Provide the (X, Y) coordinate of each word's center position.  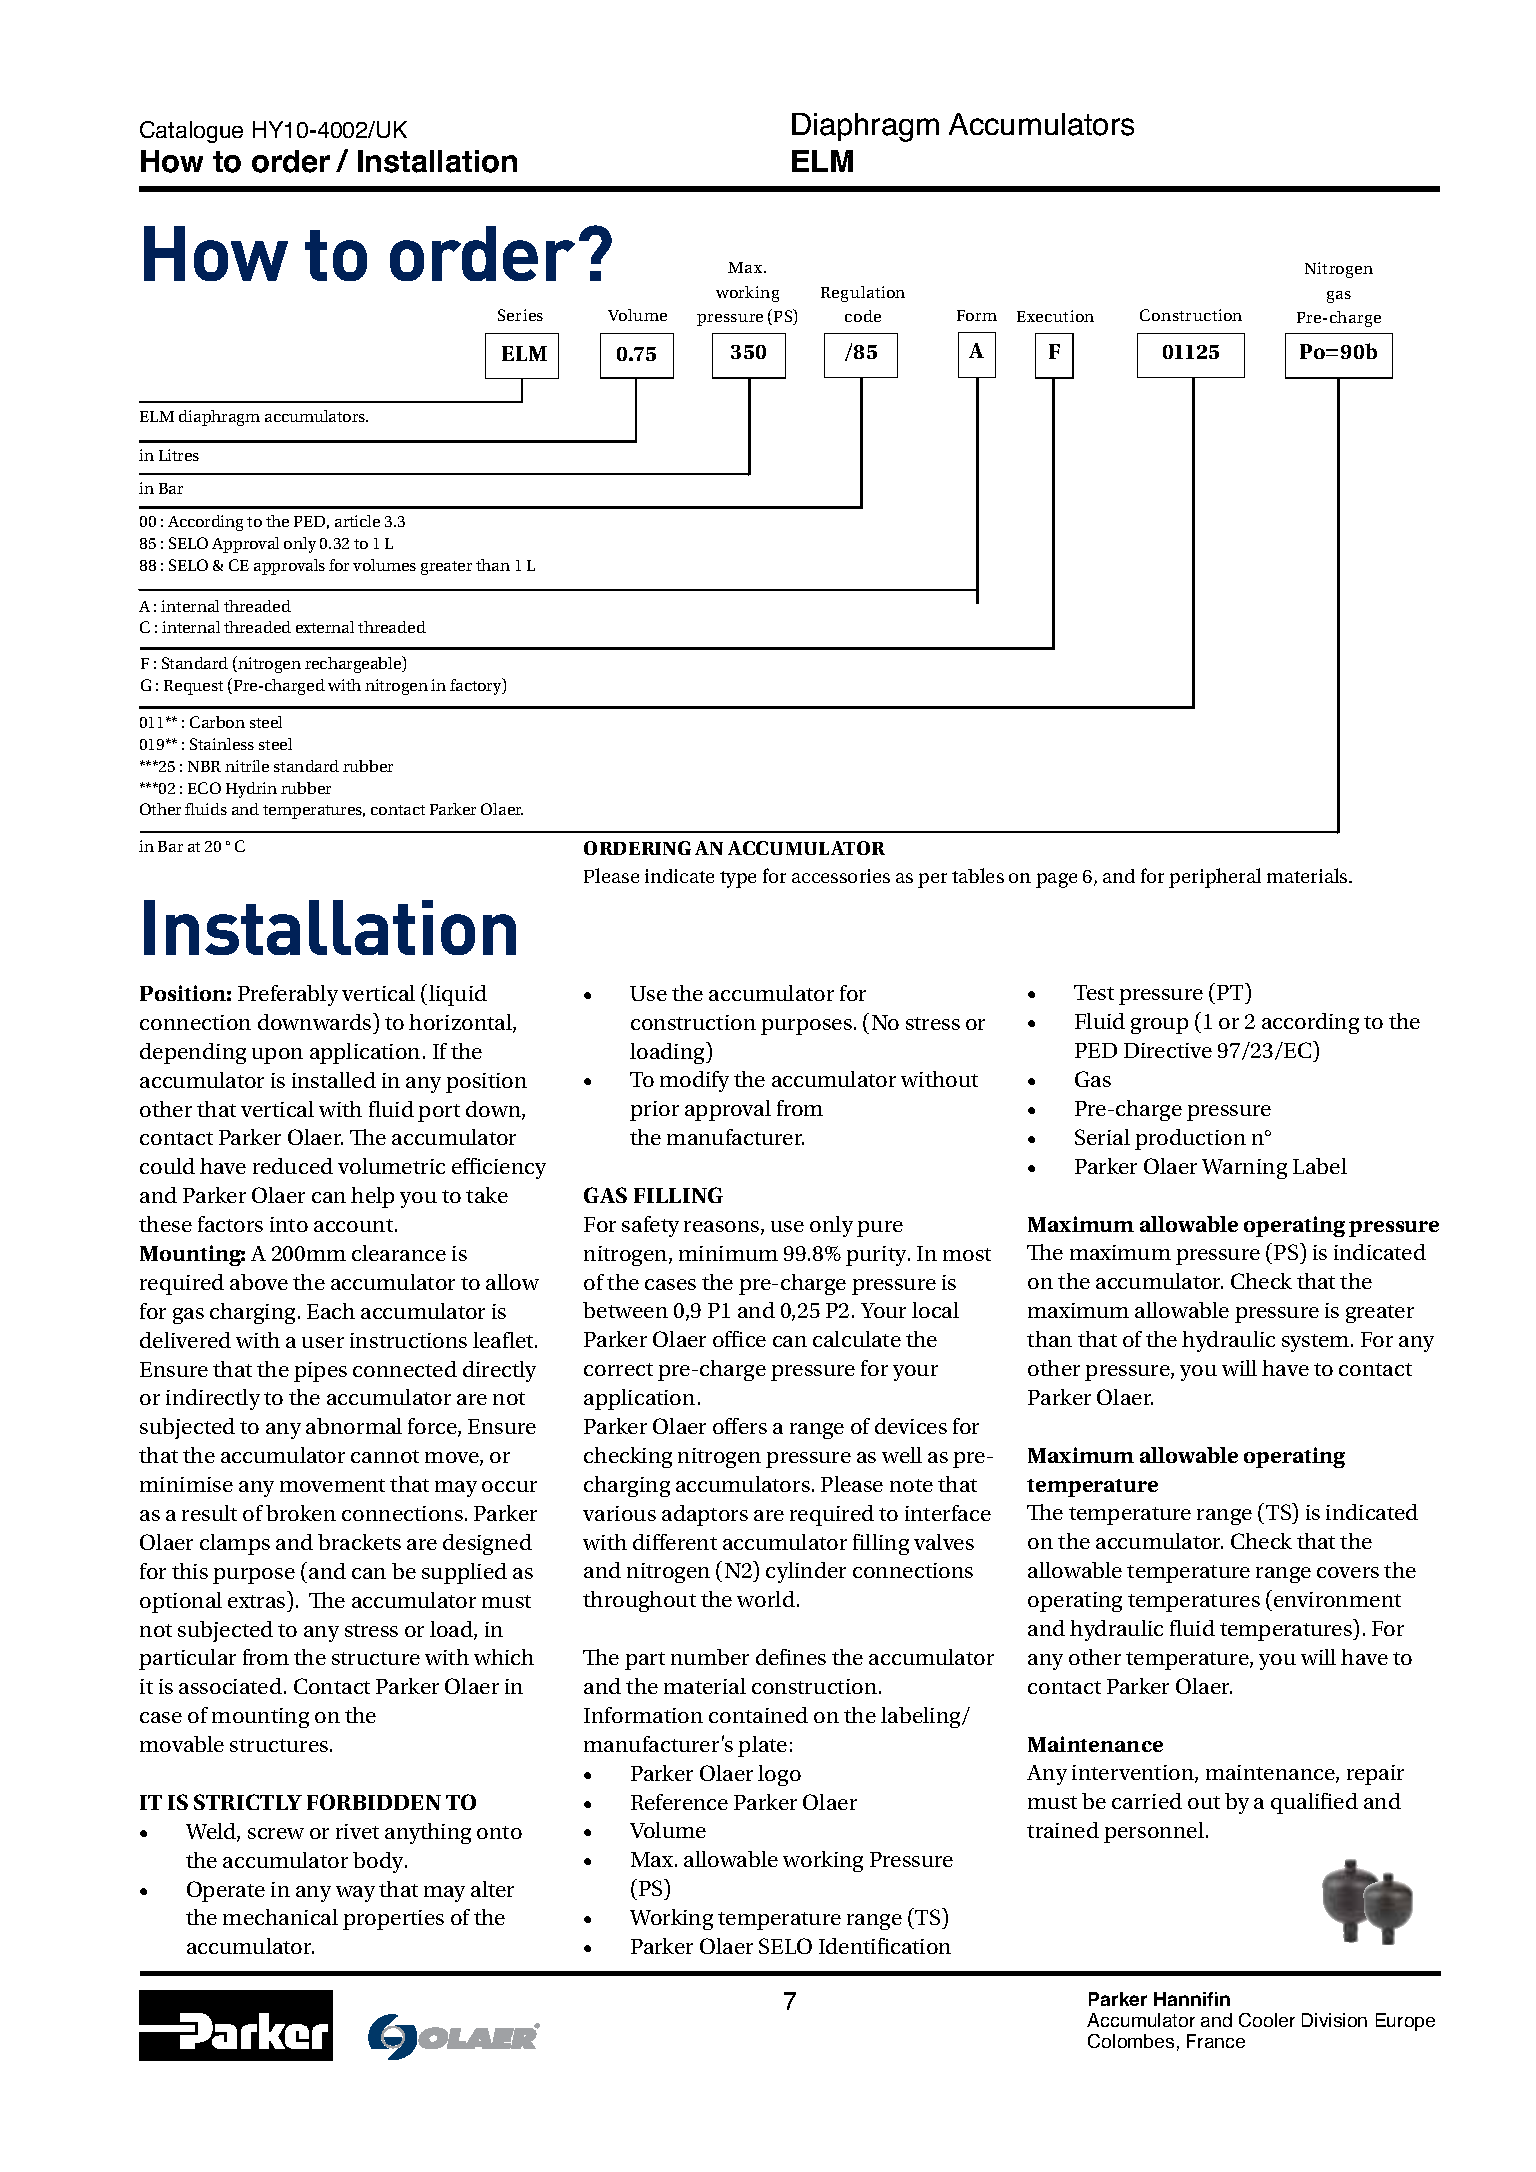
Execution (1055, 316)
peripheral (1215, 878)
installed (334, 1080)
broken (301, 1513)
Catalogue (191, 132)
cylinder (806, 1572)
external (325, 627)
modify (694, 1081)
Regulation (863, 294)
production (1190, 1139)
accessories (841, 876)
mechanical (280, 1917)
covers (1348, 1572)
